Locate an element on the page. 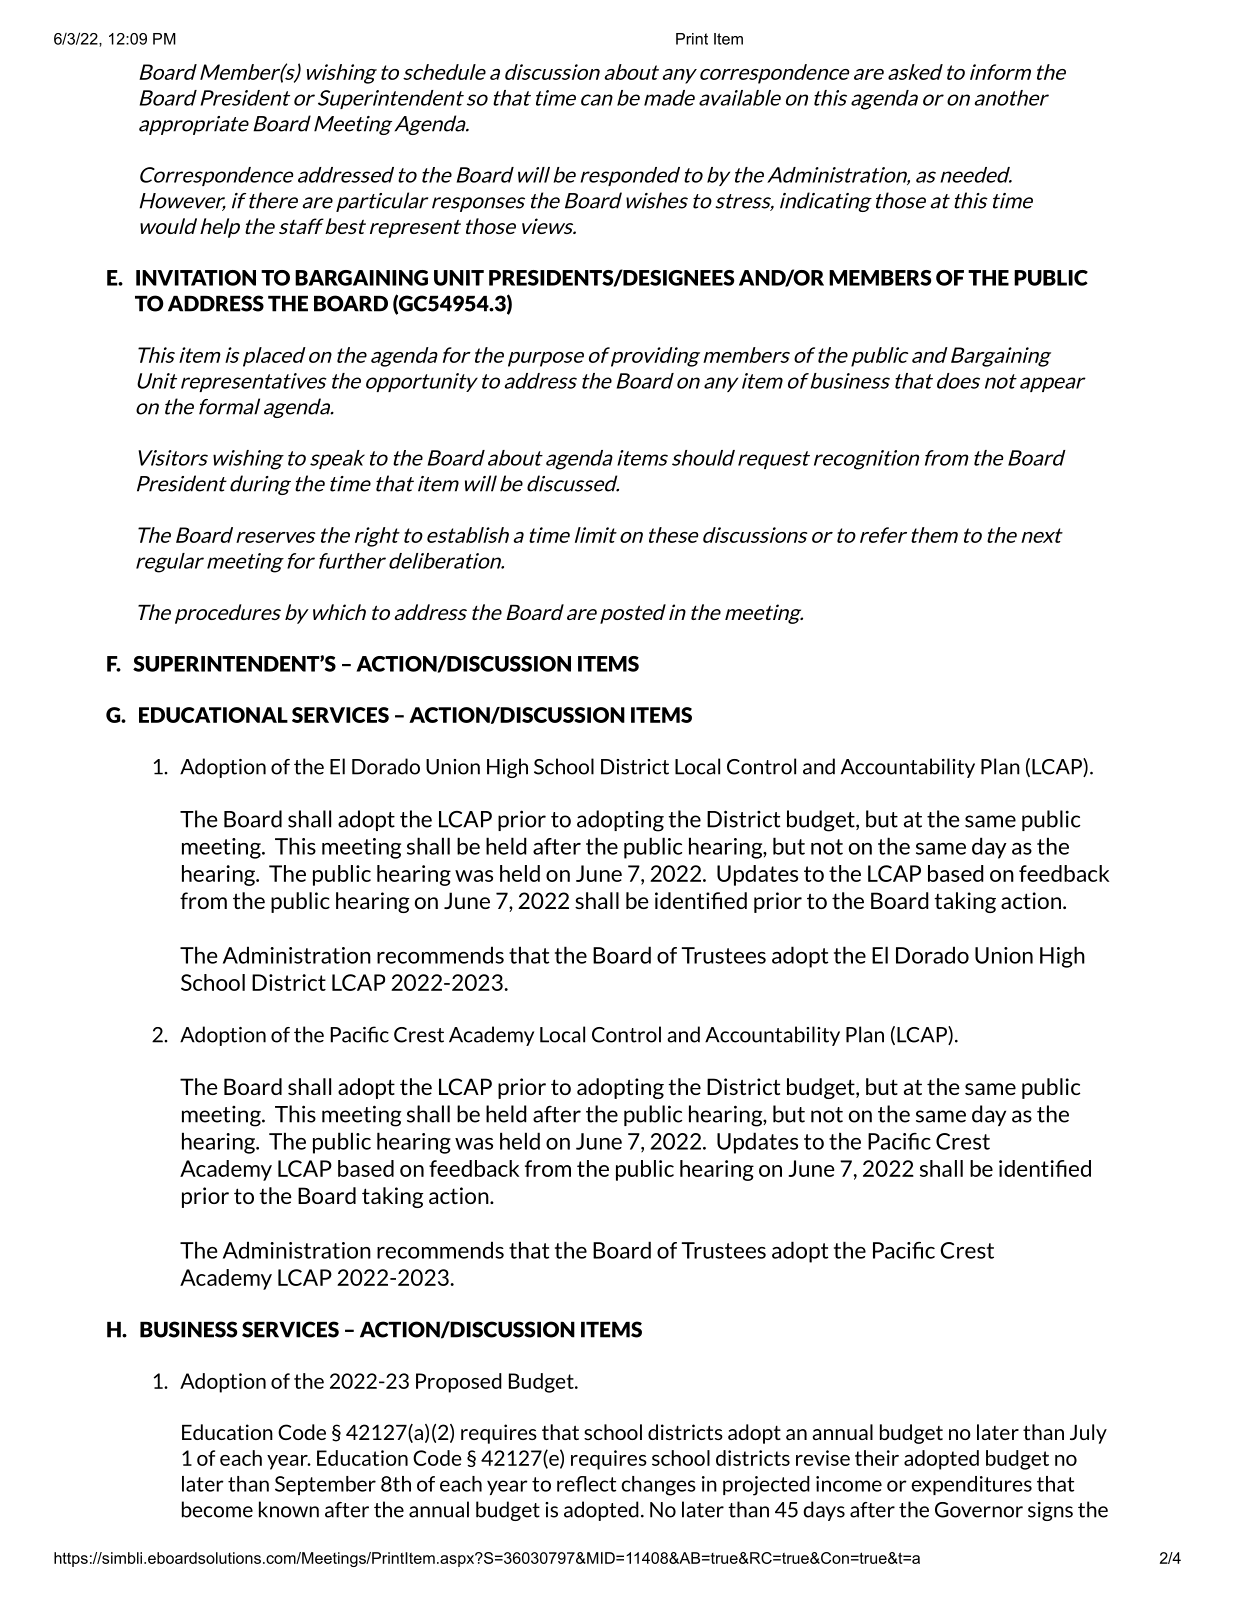 Image resolution: width=1235 pixels, height=1598 pixels. revise is located at coordinates (823, 1458).
